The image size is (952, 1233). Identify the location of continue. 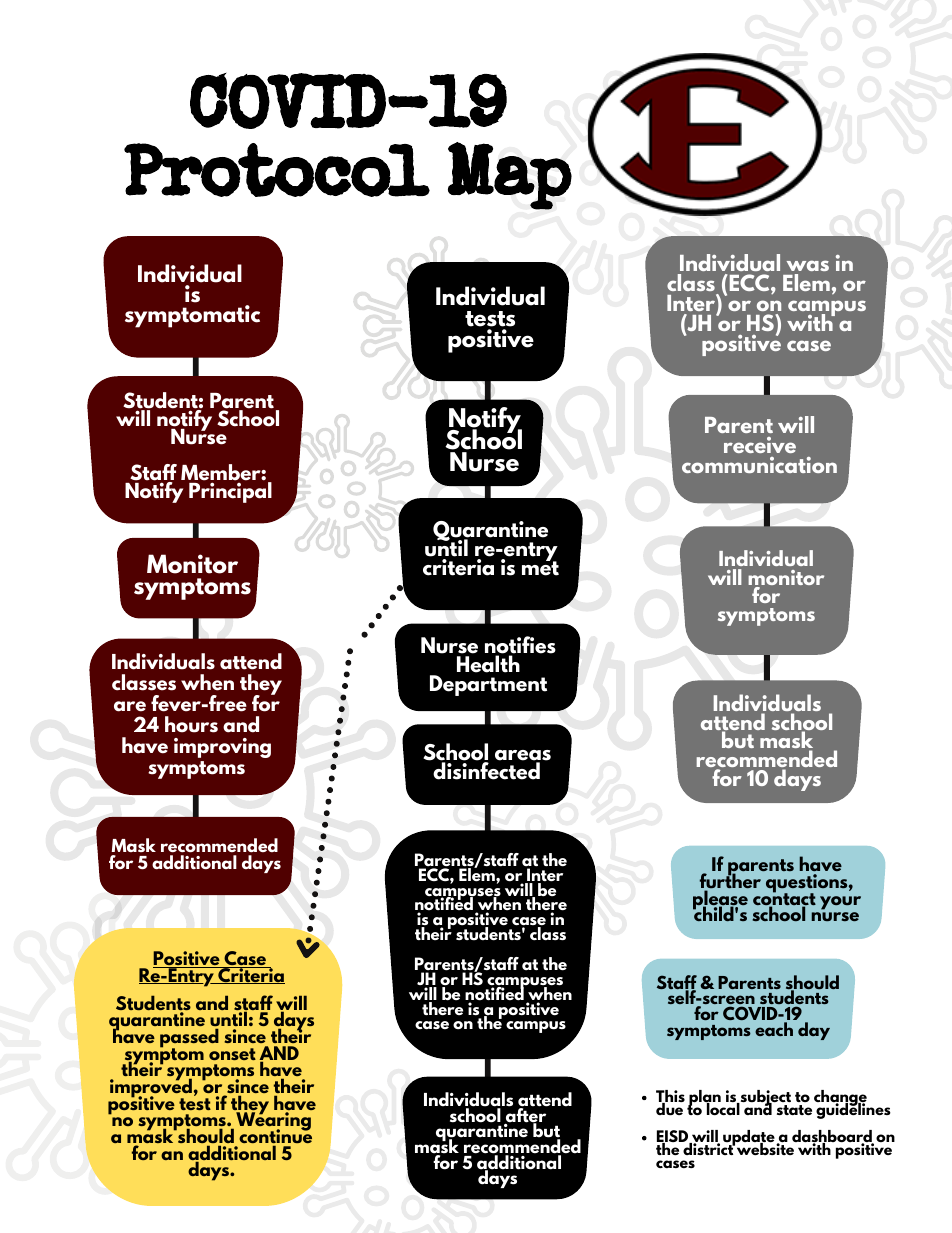
(275, 1136).
